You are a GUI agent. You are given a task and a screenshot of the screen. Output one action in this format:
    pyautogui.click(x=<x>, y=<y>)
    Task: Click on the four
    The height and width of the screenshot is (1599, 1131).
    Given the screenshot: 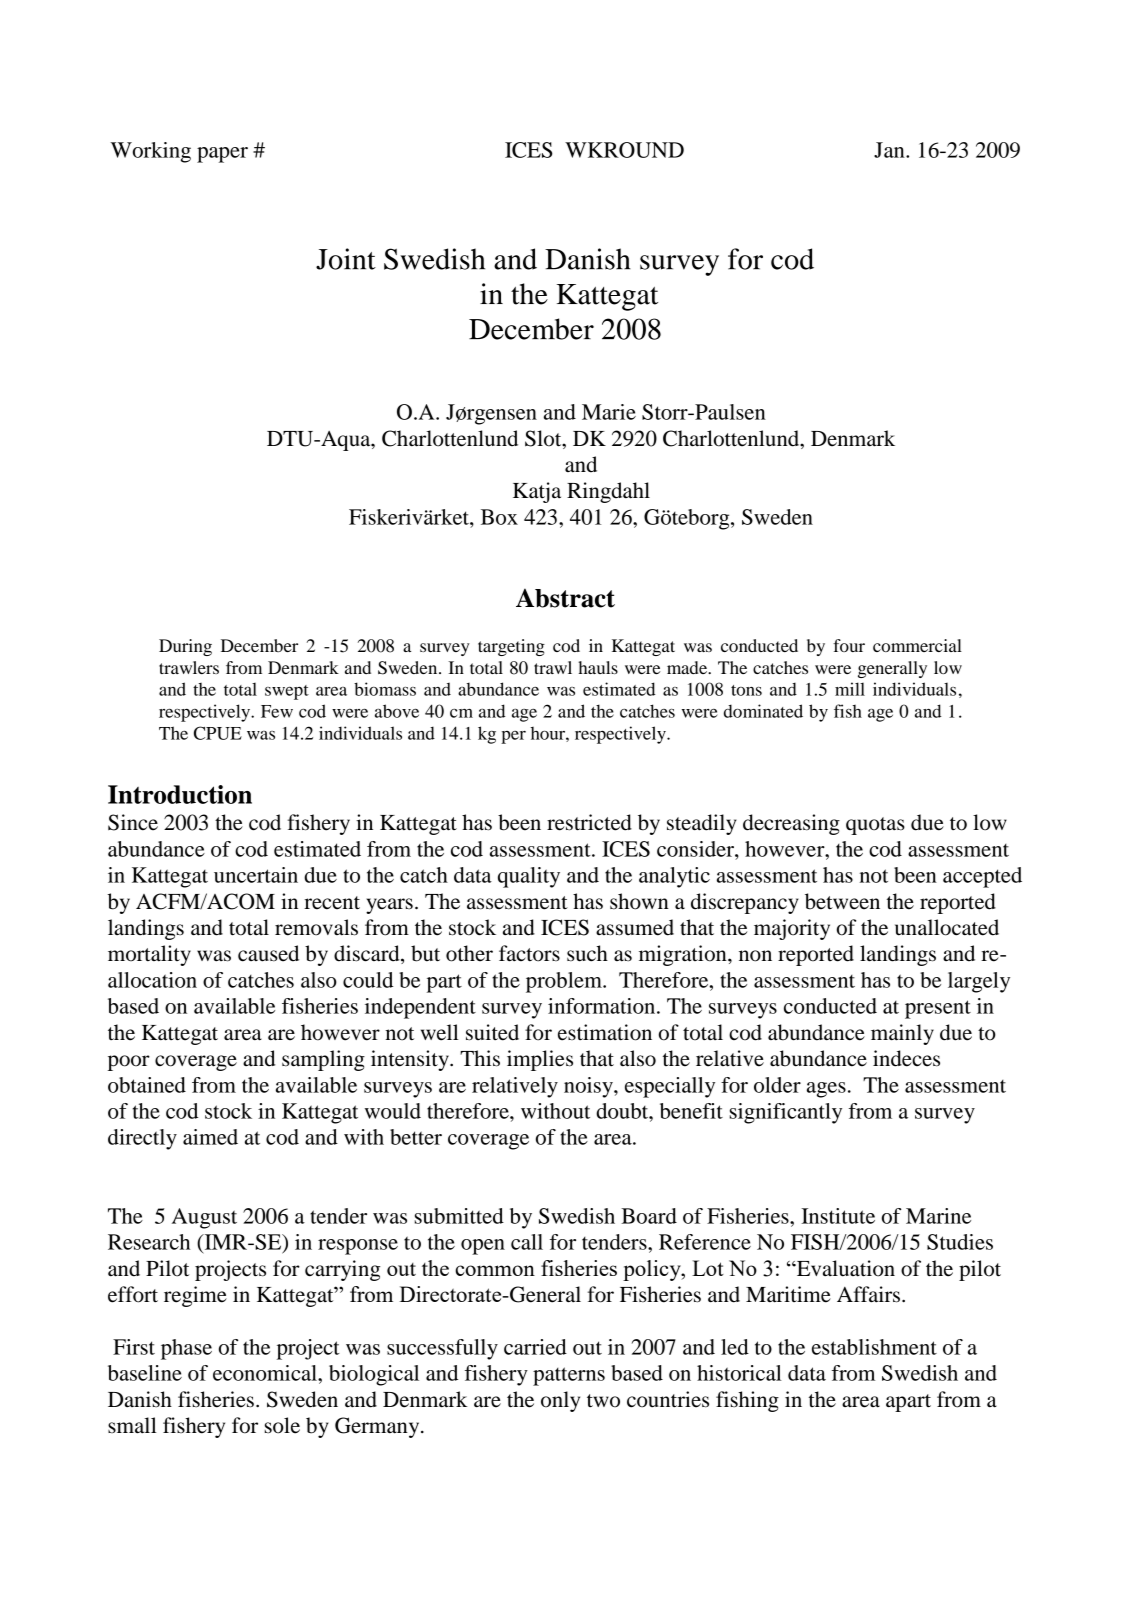 What is the action you would take?
    pyautogui.click(x=849, y=645)
